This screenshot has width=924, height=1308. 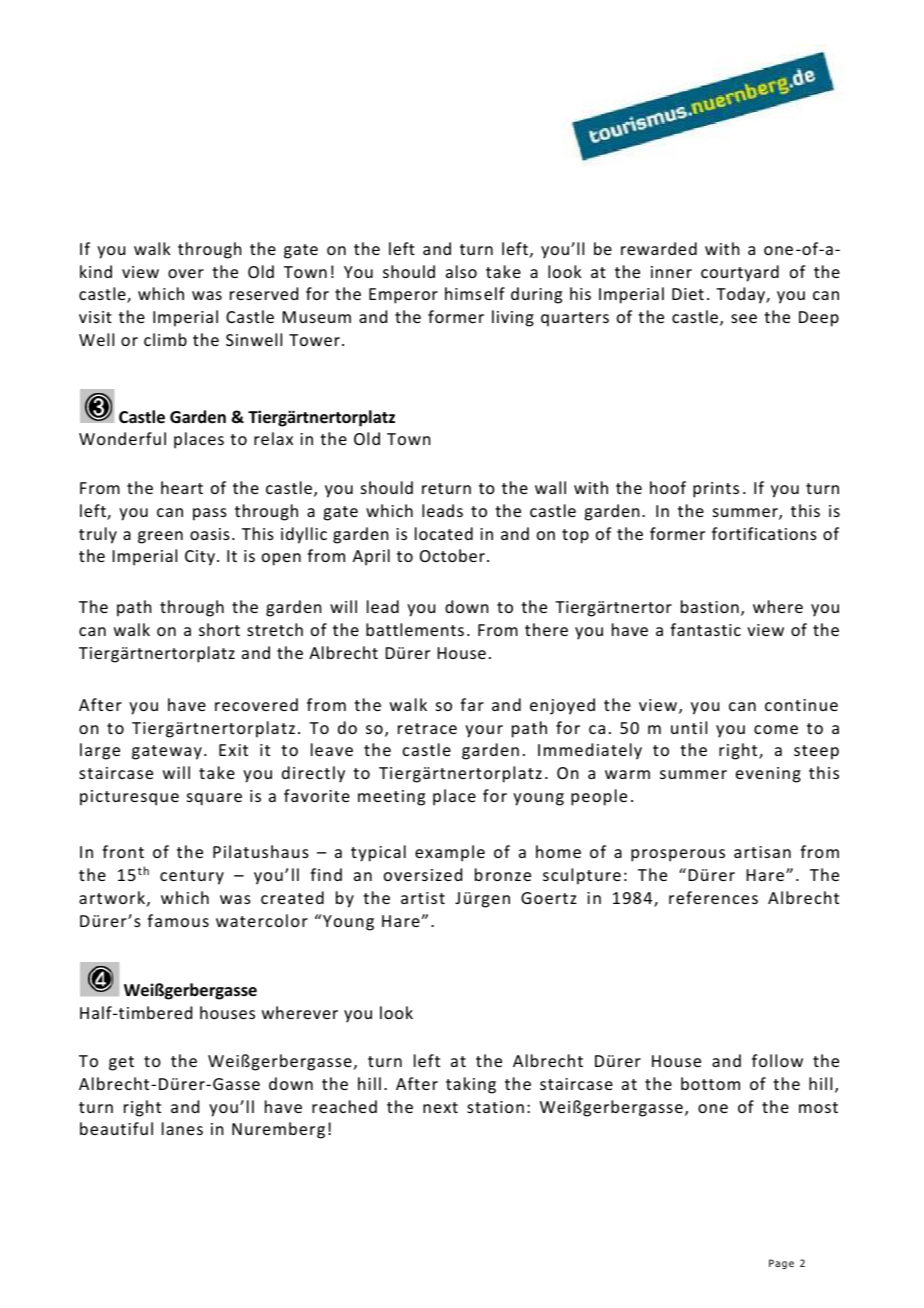 What do you see at coordinates (710, 606) in the screenshot?
I see `bastion` at bounding box center [710, 606].
